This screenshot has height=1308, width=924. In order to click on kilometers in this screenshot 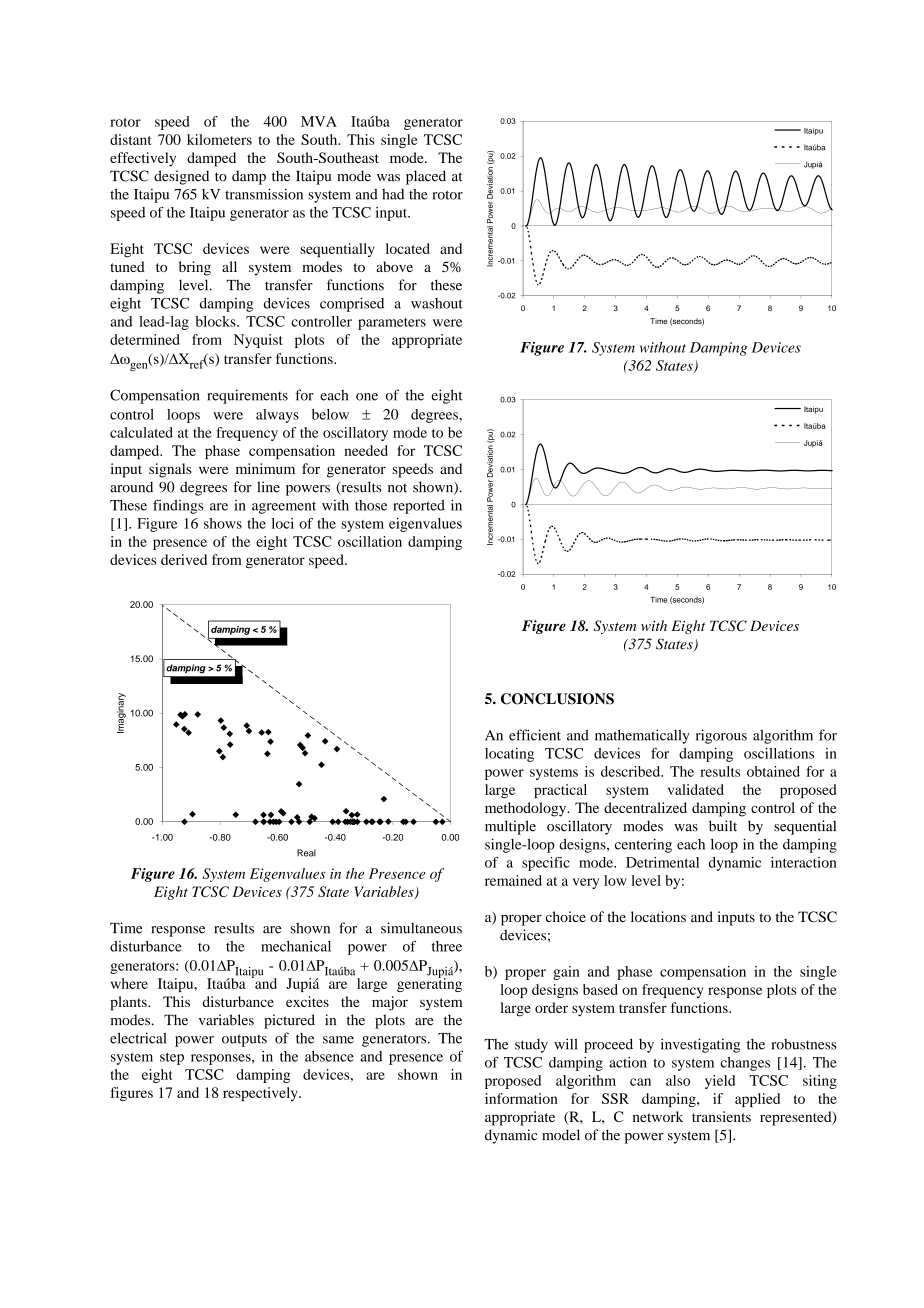, I will do `click(219, 139)`.
